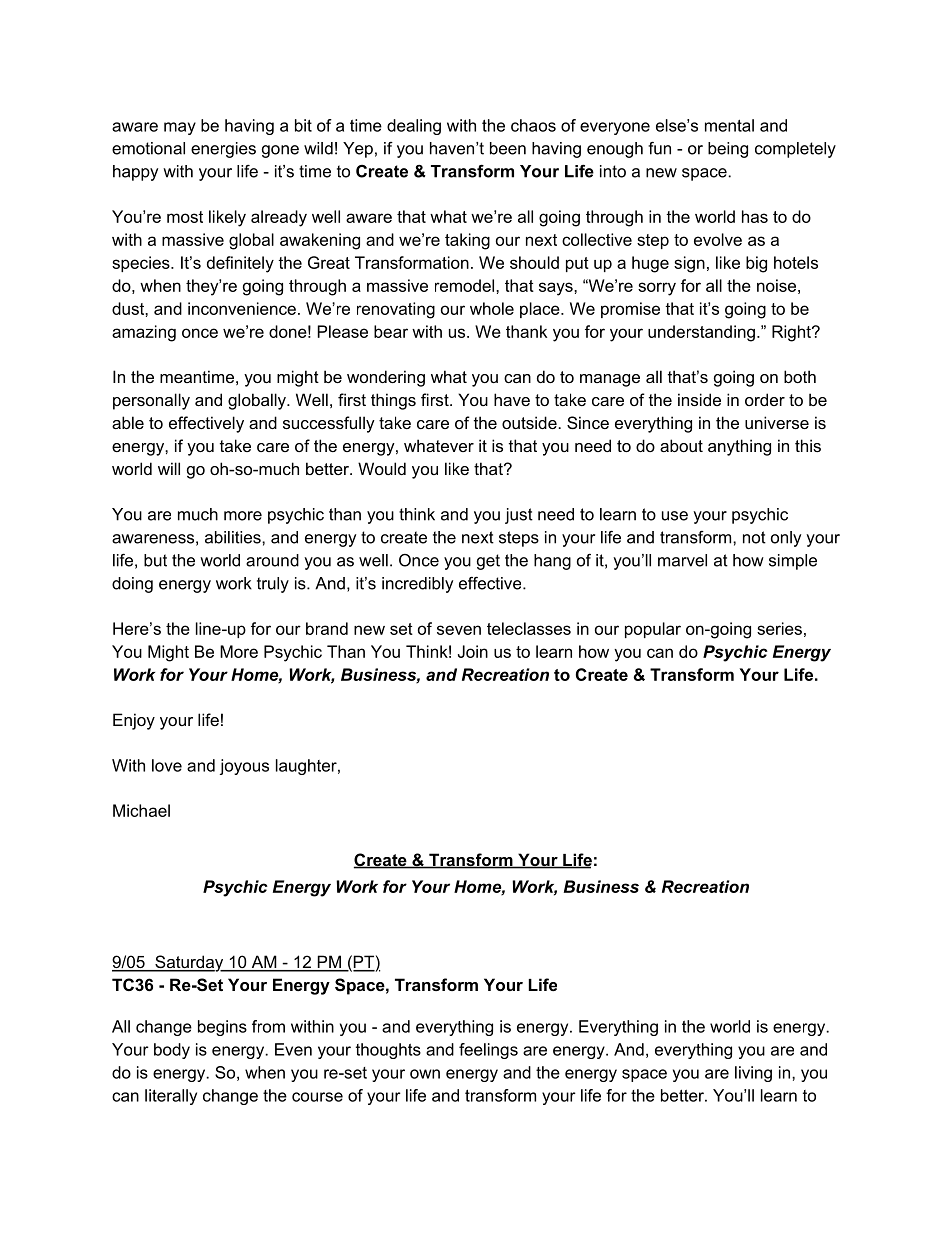  I want to click on energies, so click(223, 150).
